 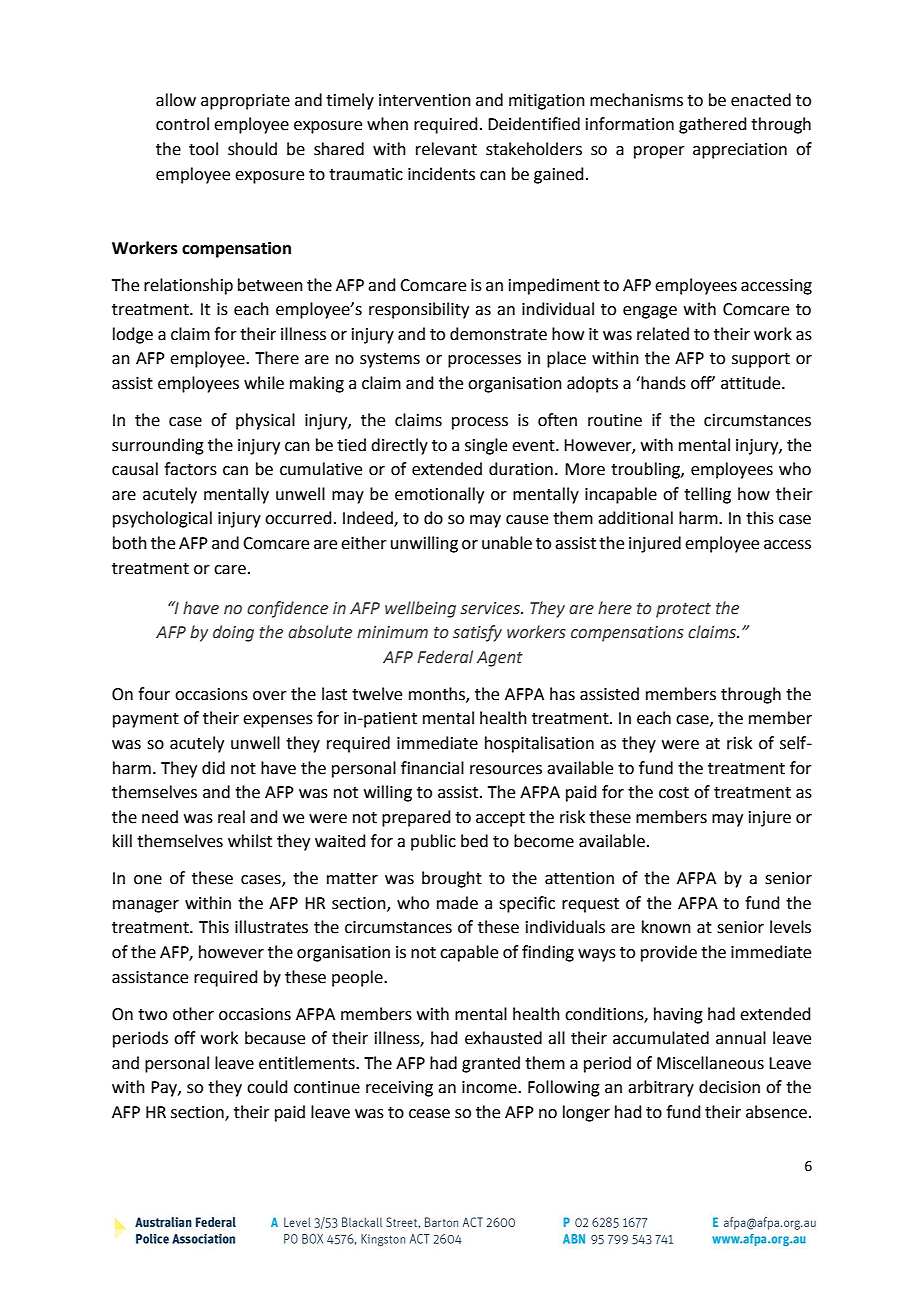 I want to click on protect, so click(x=683, y=610).
